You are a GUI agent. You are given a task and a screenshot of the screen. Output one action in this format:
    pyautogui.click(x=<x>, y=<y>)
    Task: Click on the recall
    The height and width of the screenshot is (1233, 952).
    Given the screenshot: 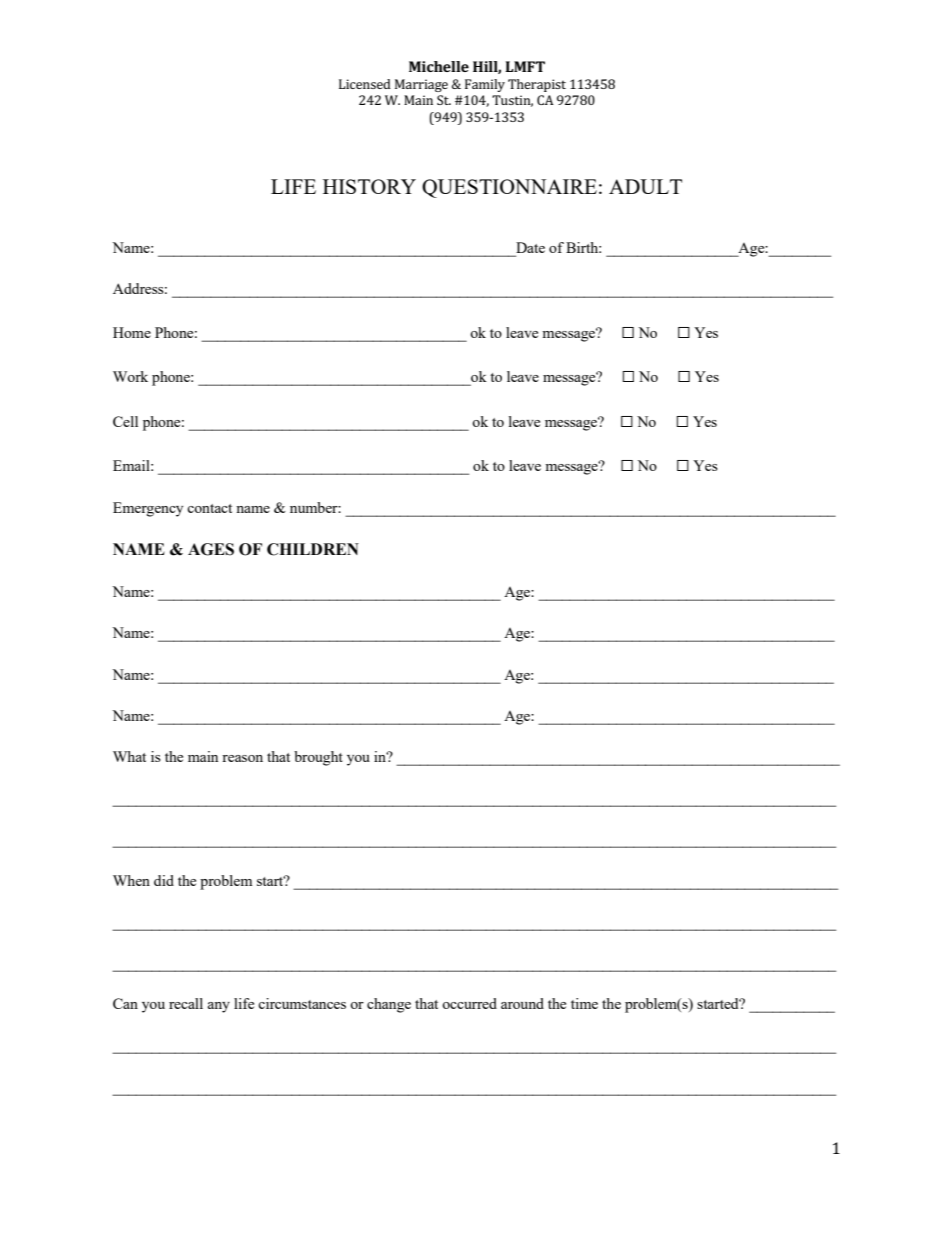 What is the action you would take?
    pyautogui.click(x=186, y=1003)
